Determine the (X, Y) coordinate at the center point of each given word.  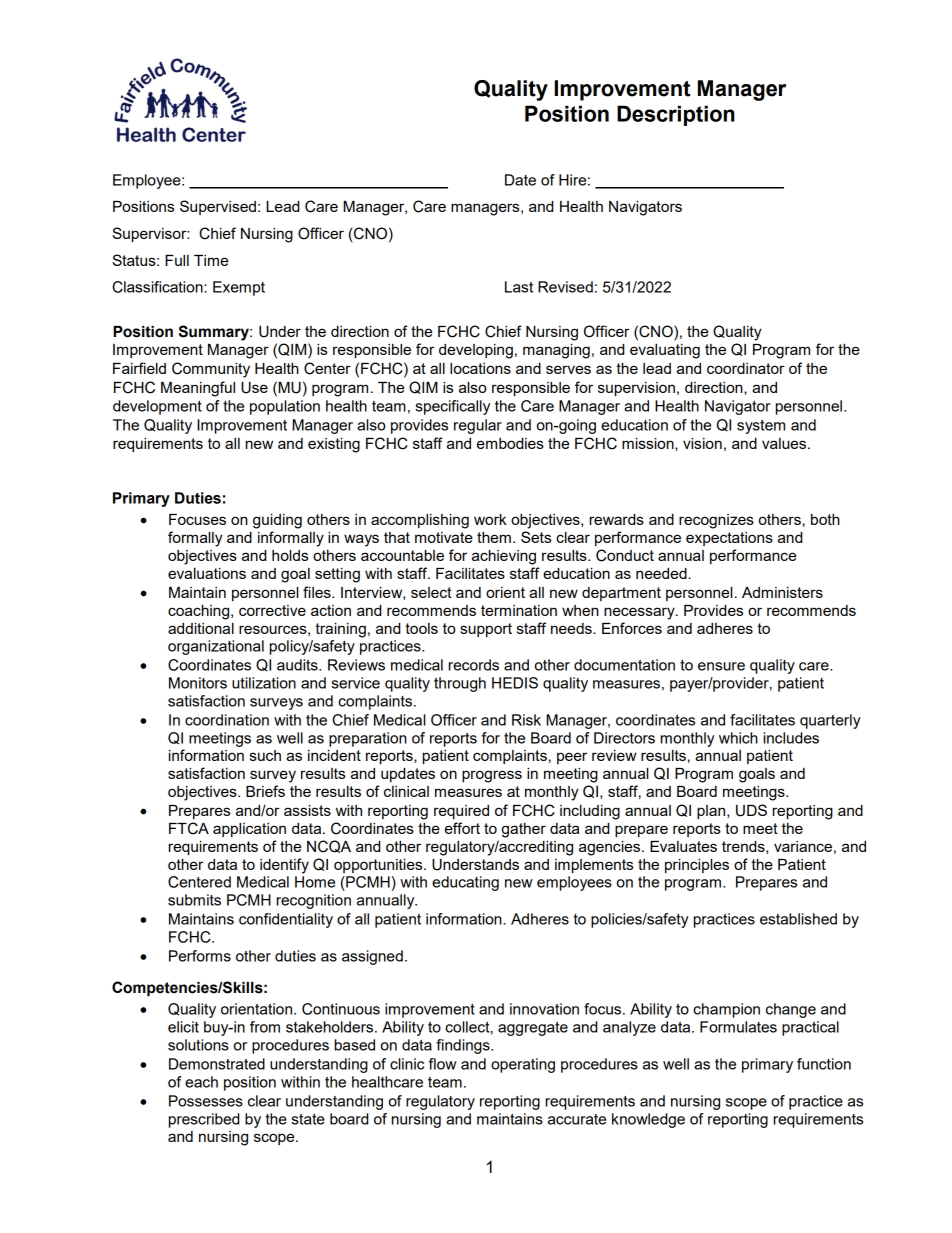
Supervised (218, 207)
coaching (200, 612)
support (486, 630)
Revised (565, 287)
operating (523, 1065)
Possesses (206, 1101)
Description (676, 115)
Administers (782, 592)
